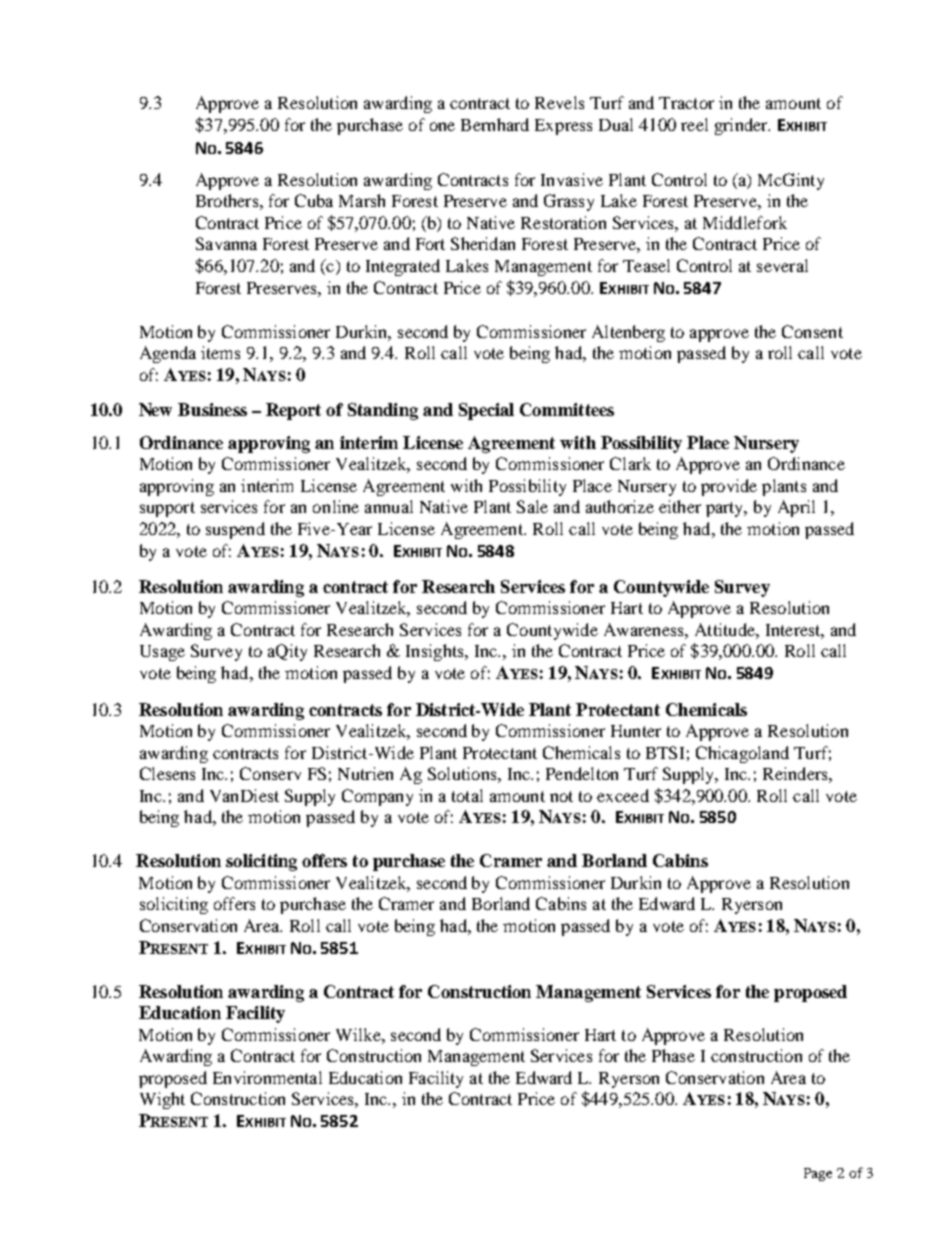  Describe the element at coordinates (742, 126) in the screenshot. I see `grinder` at that location.
